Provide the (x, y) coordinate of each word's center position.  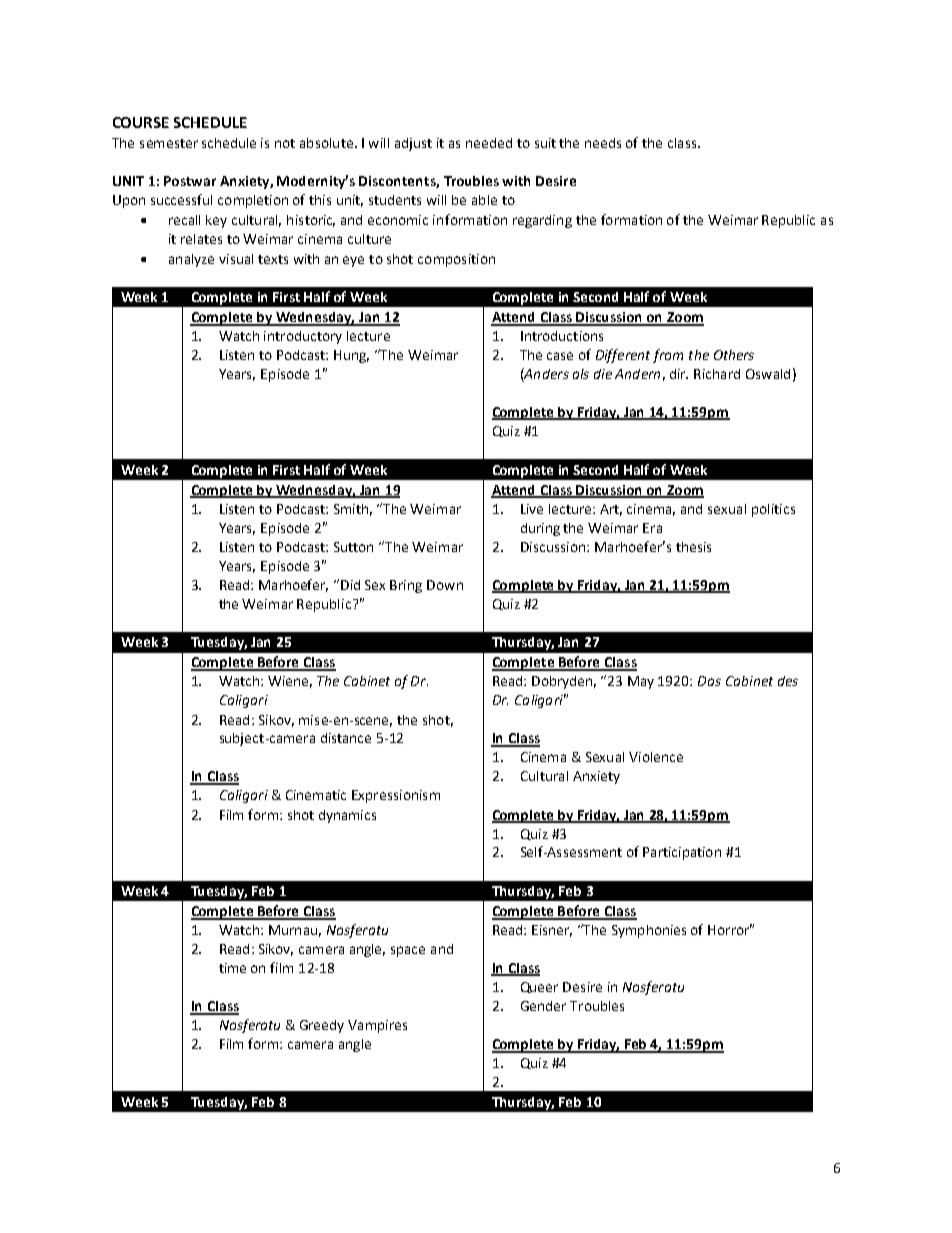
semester (169, 143)
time (232, 968)
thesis (693, 547)
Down (445, 585)
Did (350, 585)
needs (603, 143)
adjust (413, 144)
